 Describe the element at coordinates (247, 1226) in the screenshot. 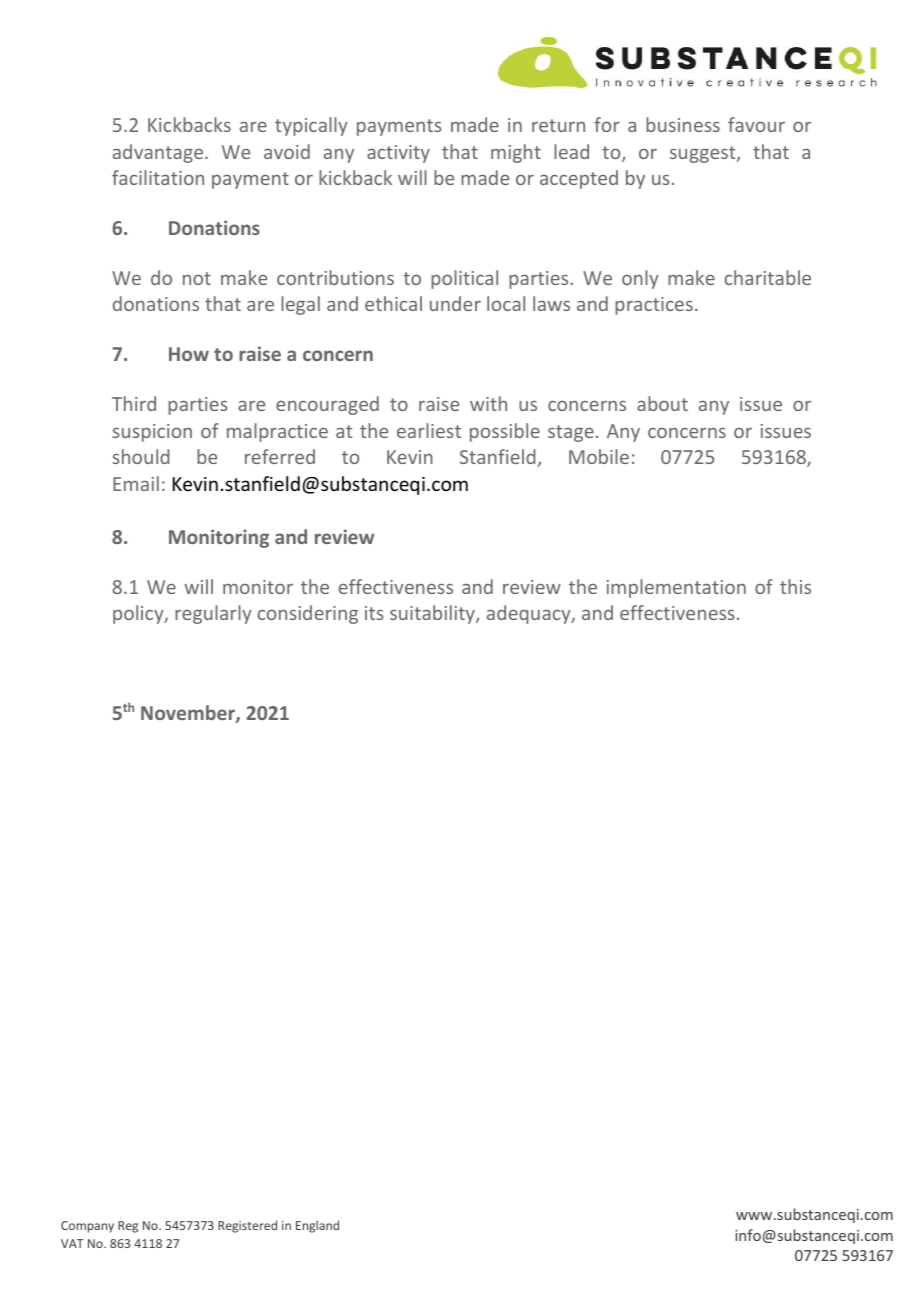

I see `Registered` at that location.
